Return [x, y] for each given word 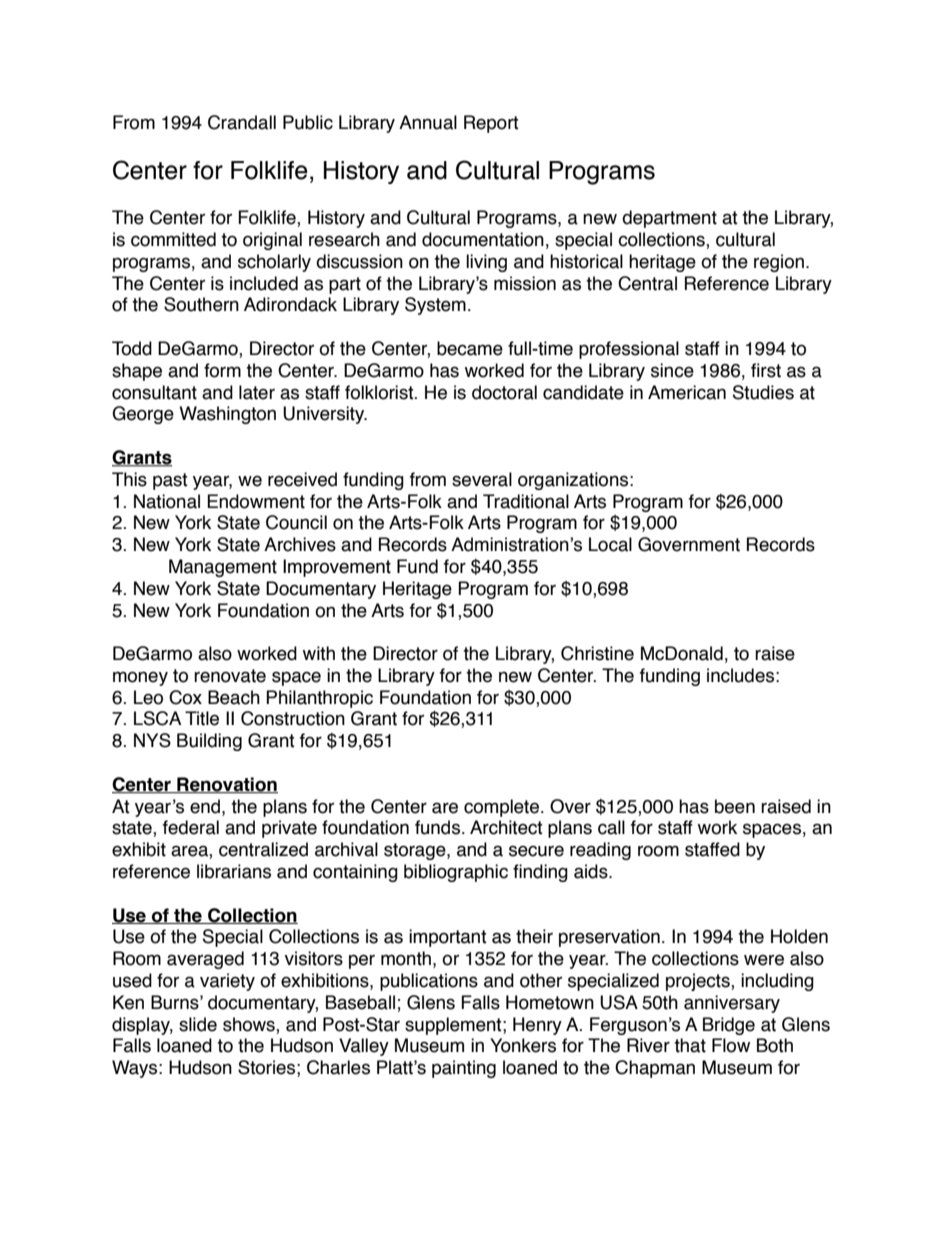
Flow [731, 1045]
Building [209, 742]
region [779, 263]
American [687, 392]
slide [198, 1024]
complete [503, 808]
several [482, 479]
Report [491, 124]
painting [464, 1069]
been [735, 806]
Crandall [242, 122]
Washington [227, 415]
